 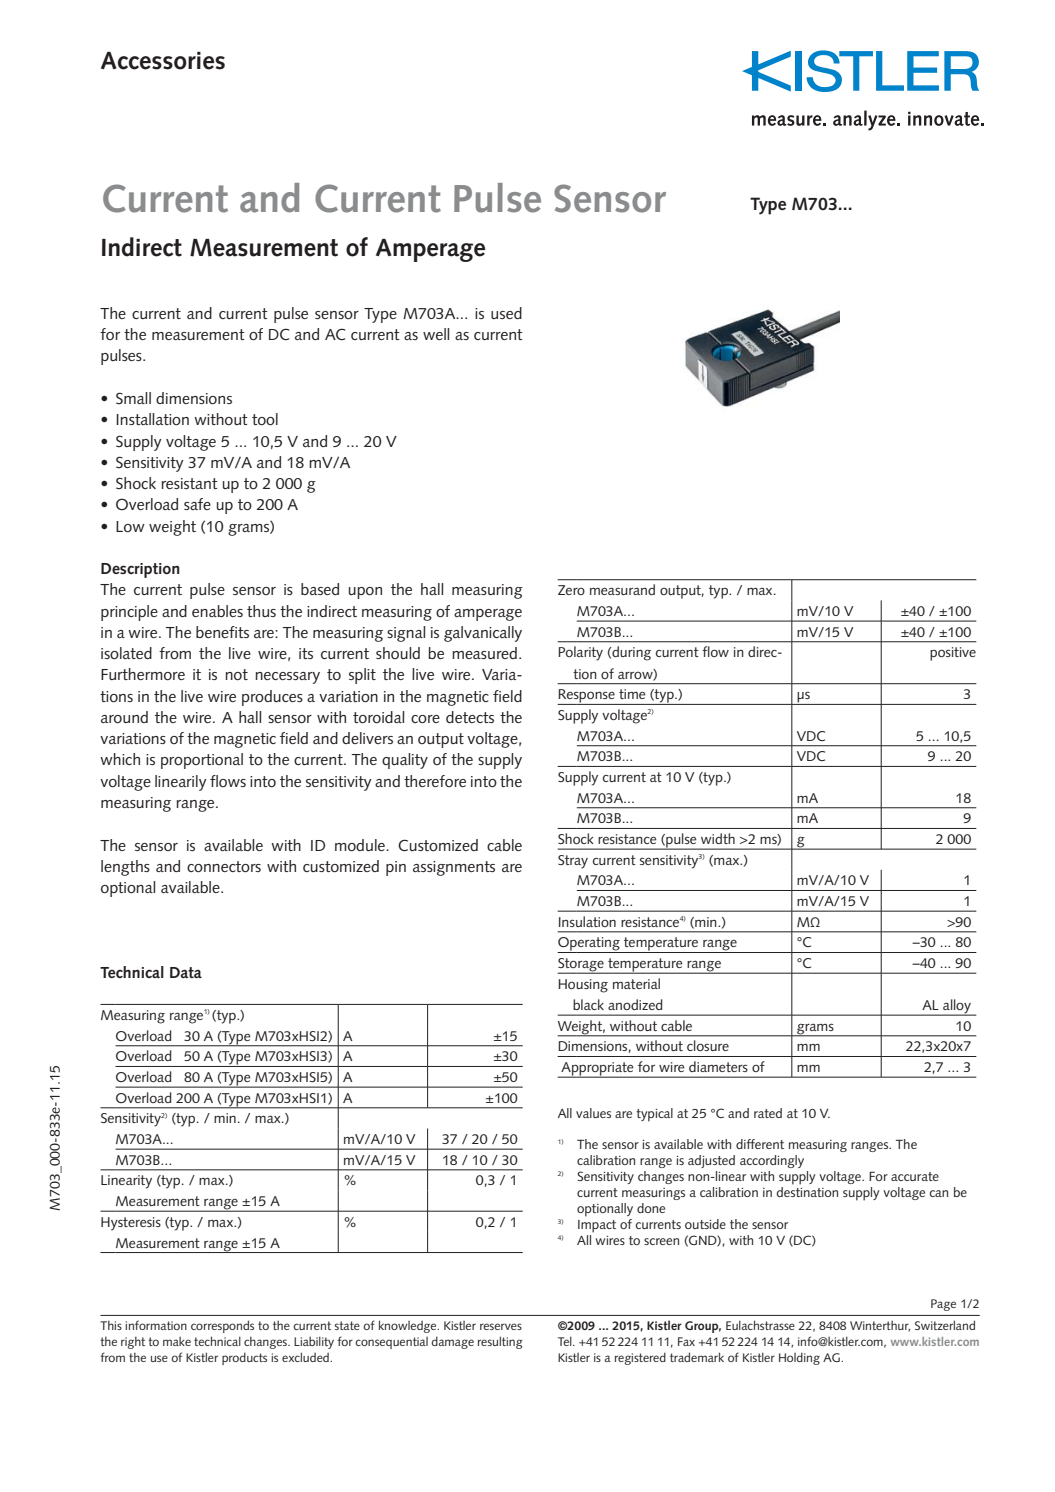 What do you see at coordinates (265, 419) in the document?
I see `tool` at bounding box center [265, 419].
